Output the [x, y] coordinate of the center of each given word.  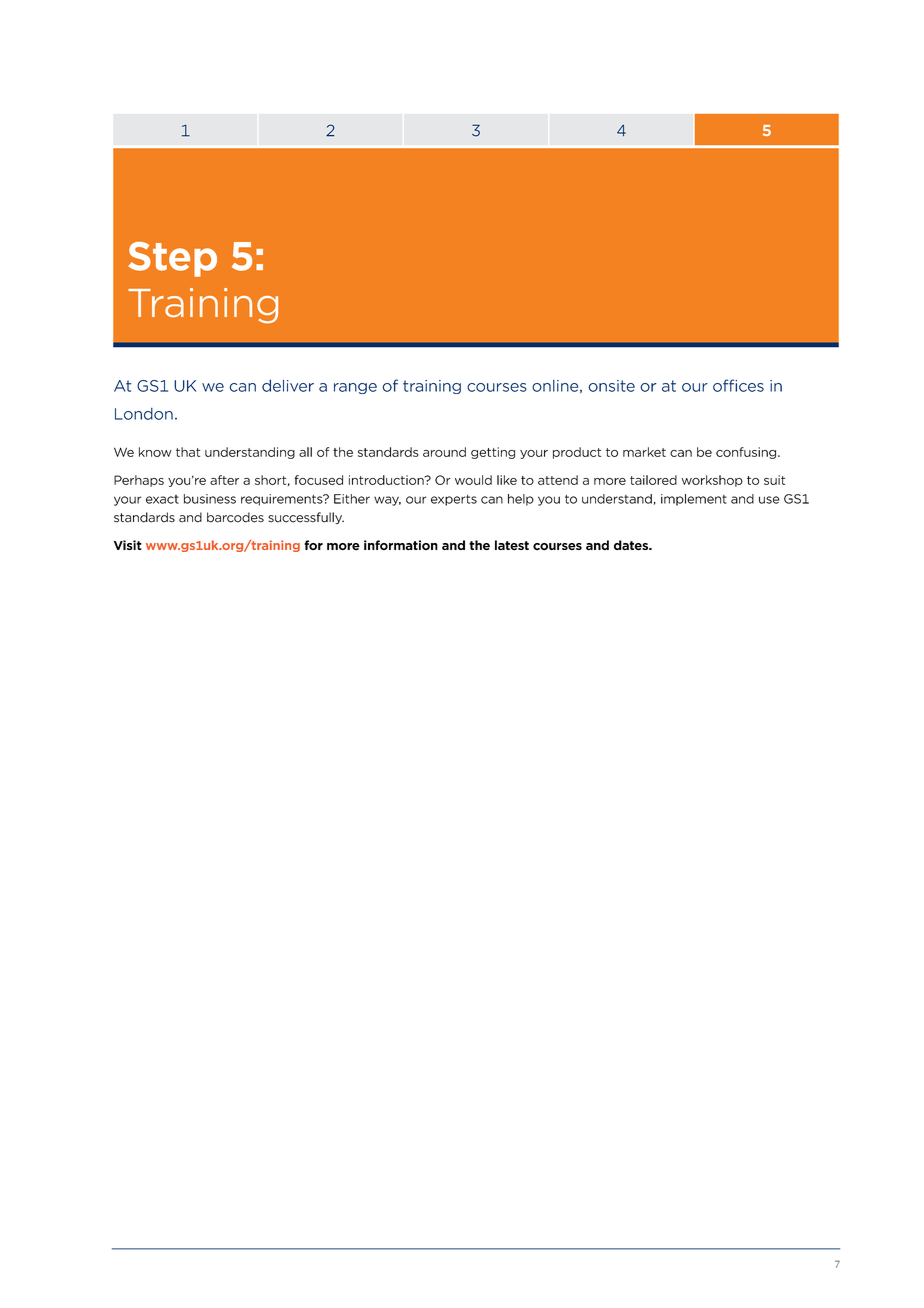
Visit [128, 545]
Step [172, 259]
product [577, 453]
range [355, 388]
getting [493, 453]
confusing [746, 453]
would [473, 480]
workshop [712, 481]
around [444, 452]
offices [738, 385]
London [144, 414]
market [644, 452]
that [188, 452]
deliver [288, 385]
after [224, 480]
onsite [611, 386]
